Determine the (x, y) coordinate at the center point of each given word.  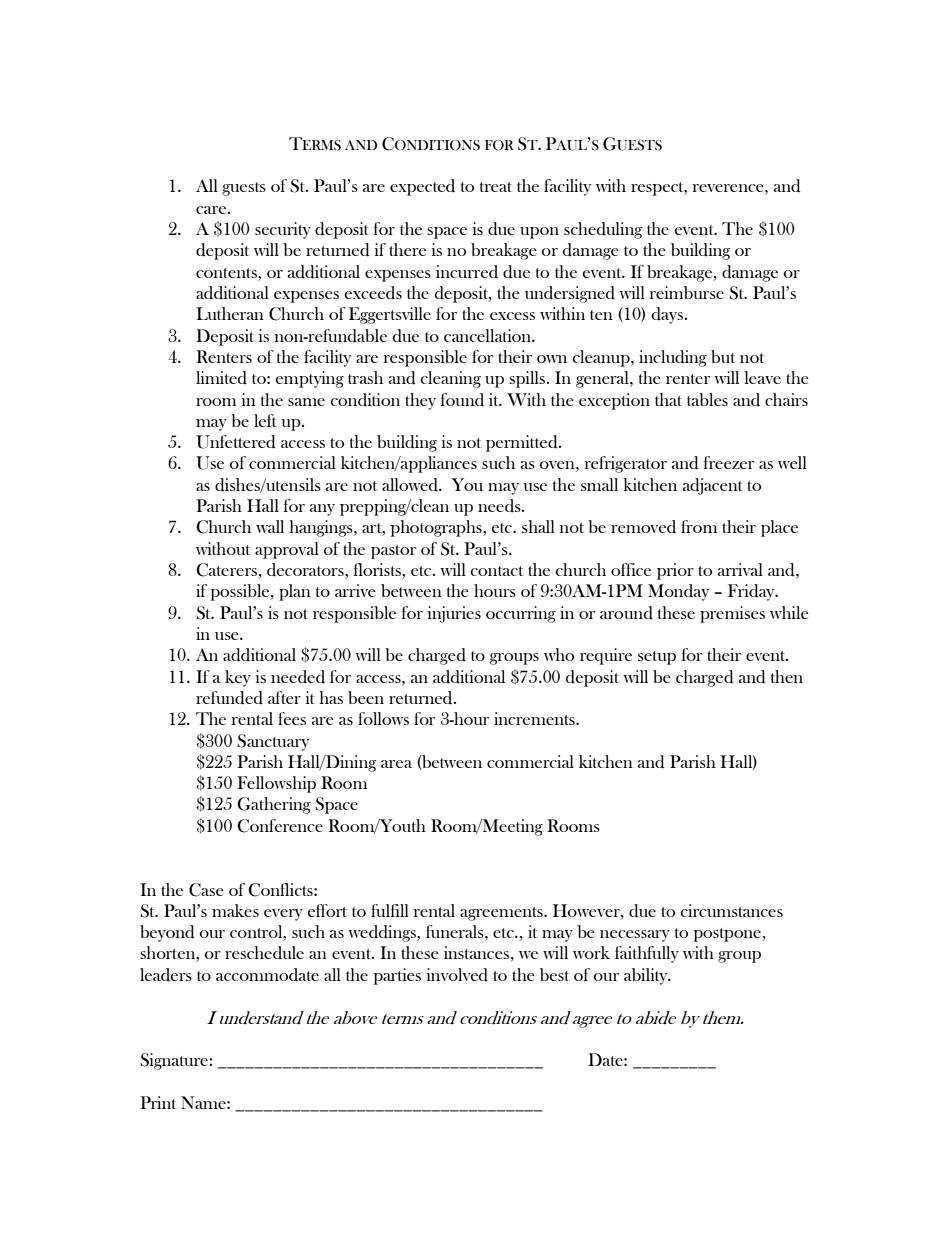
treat (496, 187)
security (283, 230)
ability (647, 976)
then (787, 676)
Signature (175, 1061)
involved (457, 975)
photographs (437, 528)
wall (270, 526)
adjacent (713, 486)
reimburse (687, 292)
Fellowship (276, 784)
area (396, 764)
